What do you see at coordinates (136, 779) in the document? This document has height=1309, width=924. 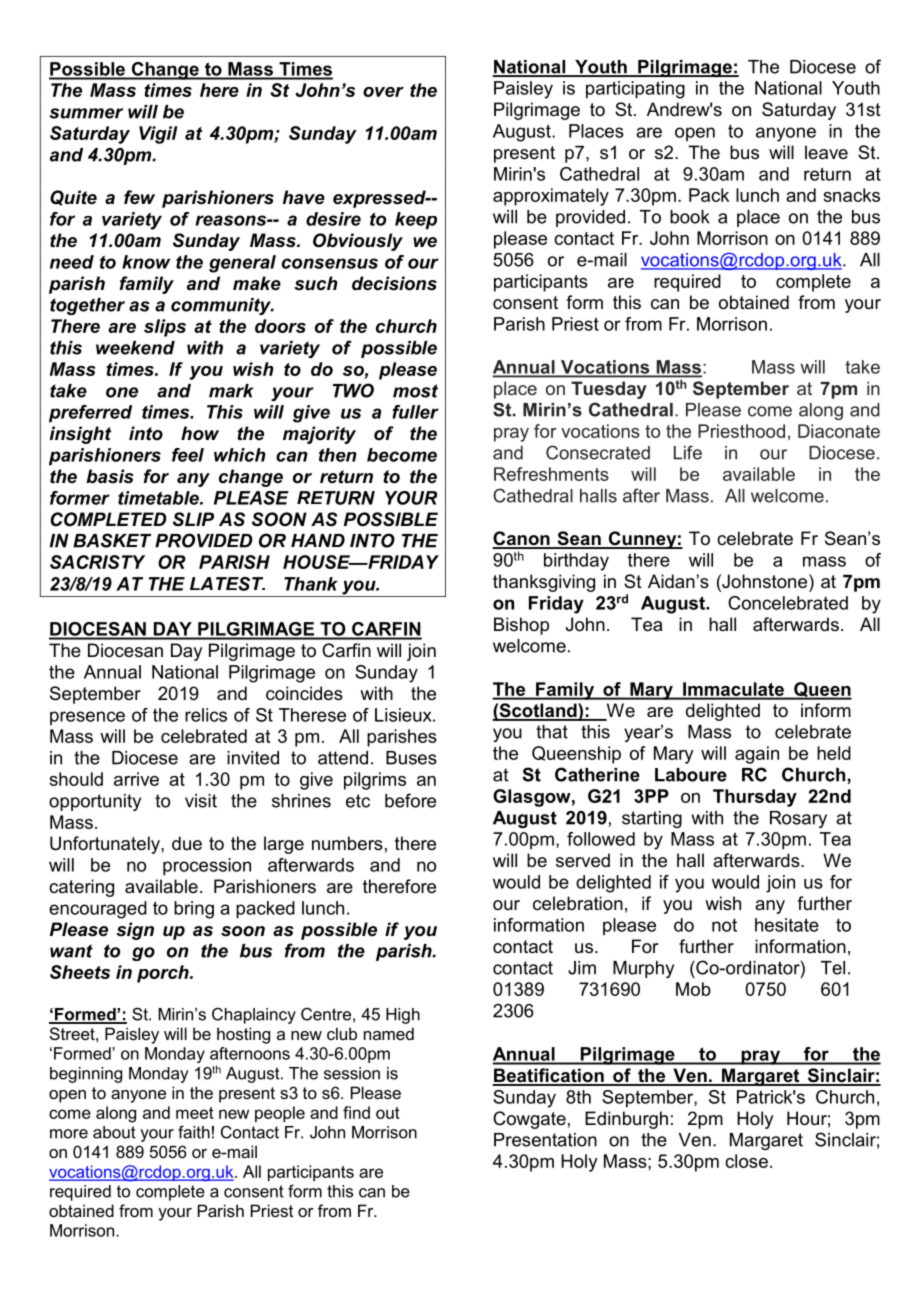 I see `arrive` at bounding box center [136, 779].
